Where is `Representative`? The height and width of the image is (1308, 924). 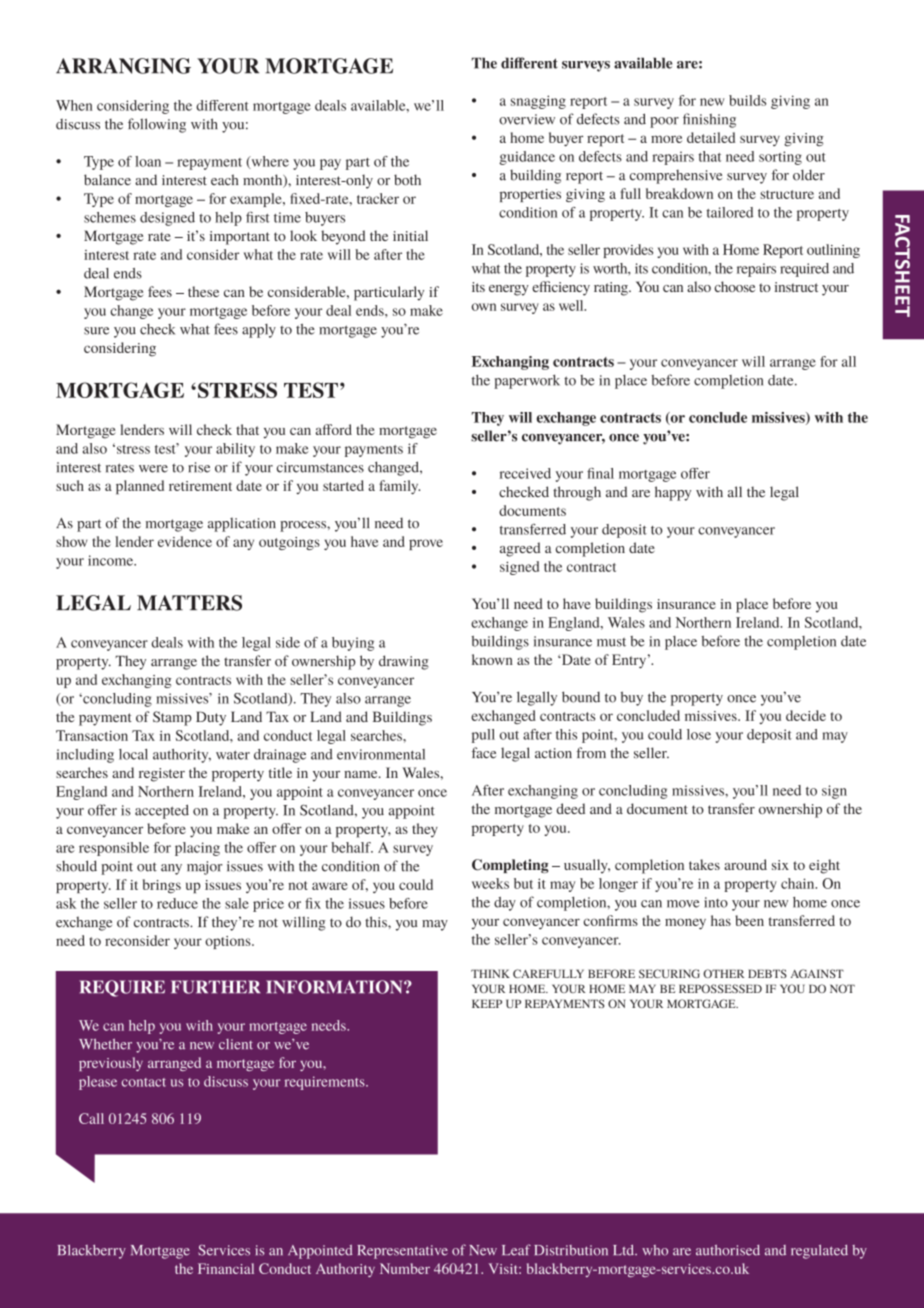 Representative is located at coordinates (402, 1252).
